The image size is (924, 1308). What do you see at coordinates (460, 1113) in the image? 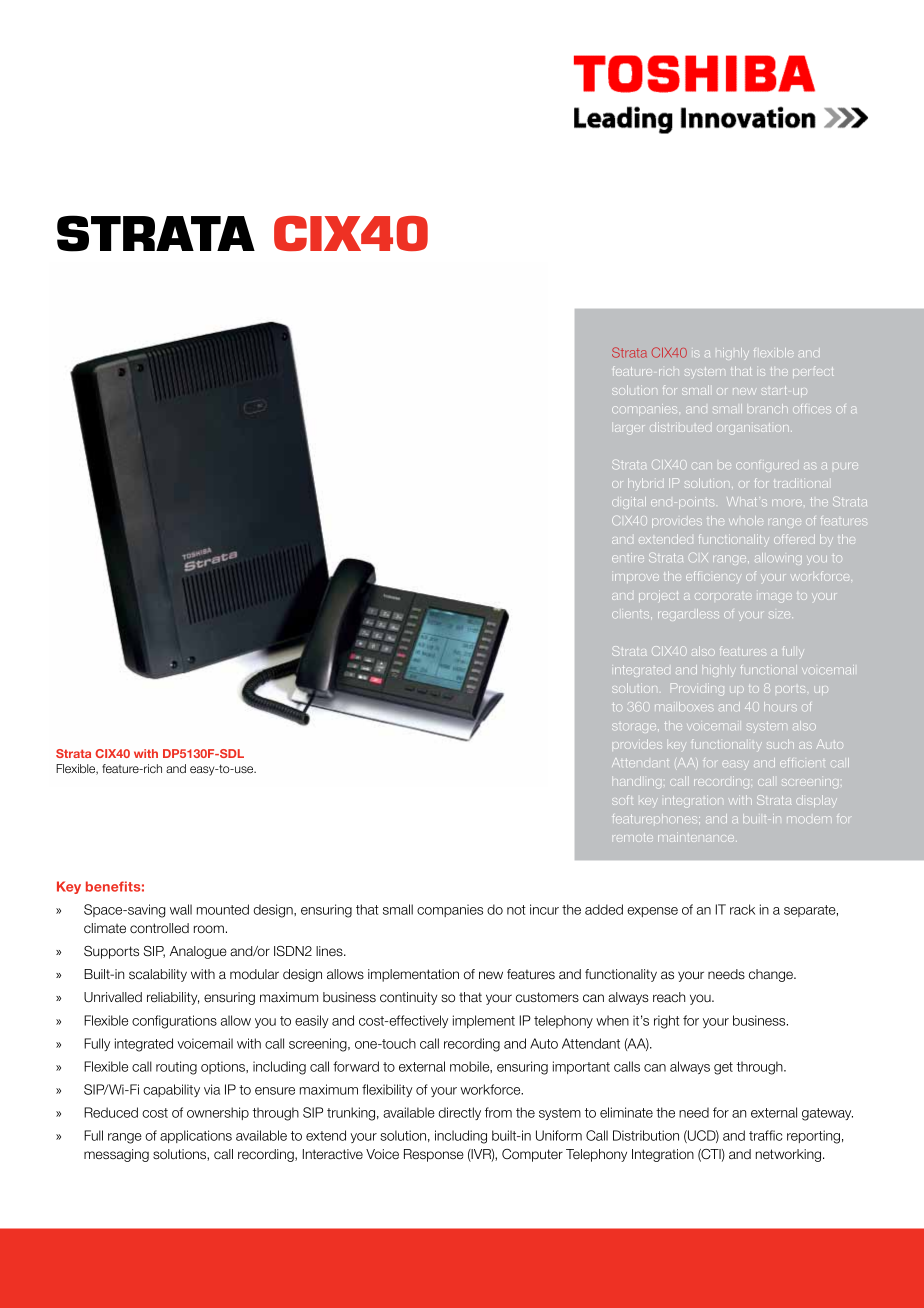
I see `directly` at bounding box center [460, 1113].
